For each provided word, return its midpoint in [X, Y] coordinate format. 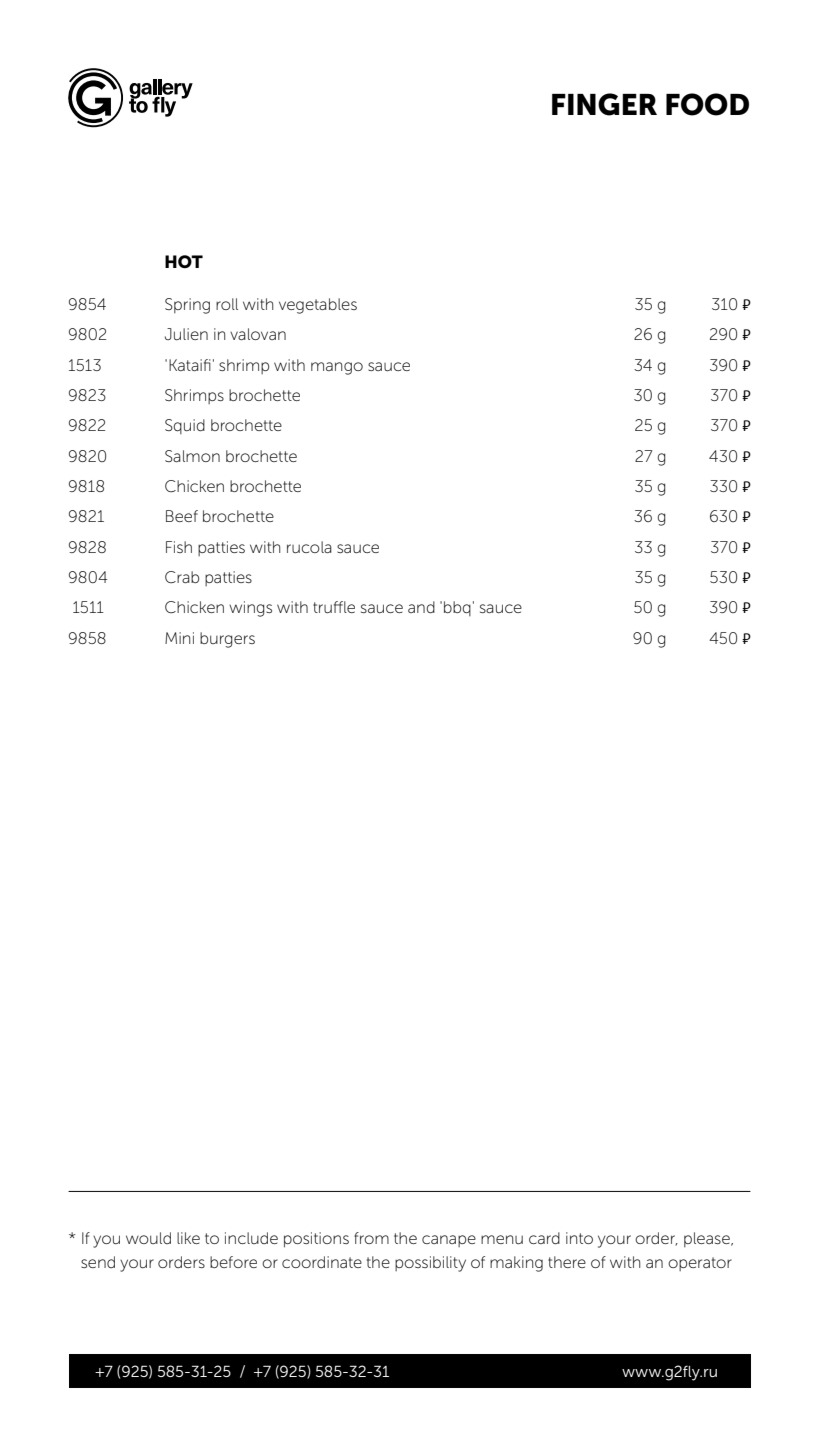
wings [250, 609]
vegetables [318, 306]
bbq [457, 608]
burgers [227, 640]
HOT [184, 261]
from [371, 1238]
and [421, 607]
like [188, 1238]
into [579, 1238]
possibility [430, 1264]
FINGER [604, 104]
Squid [185, 426]
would [148, 1238]
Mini [179, 638]
